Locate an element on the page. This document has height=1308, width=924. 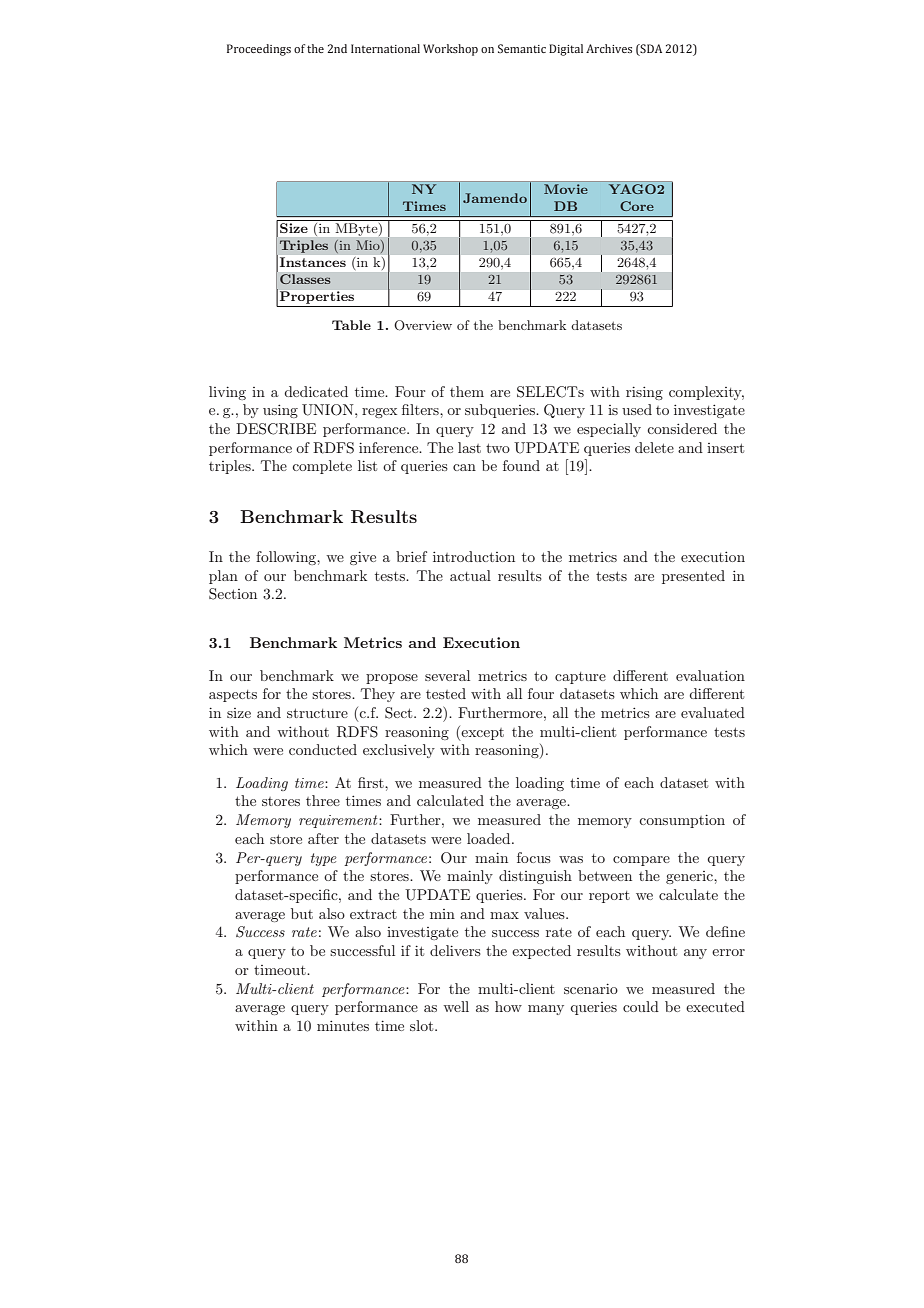
SDA is located at coordinates (650, 50).
